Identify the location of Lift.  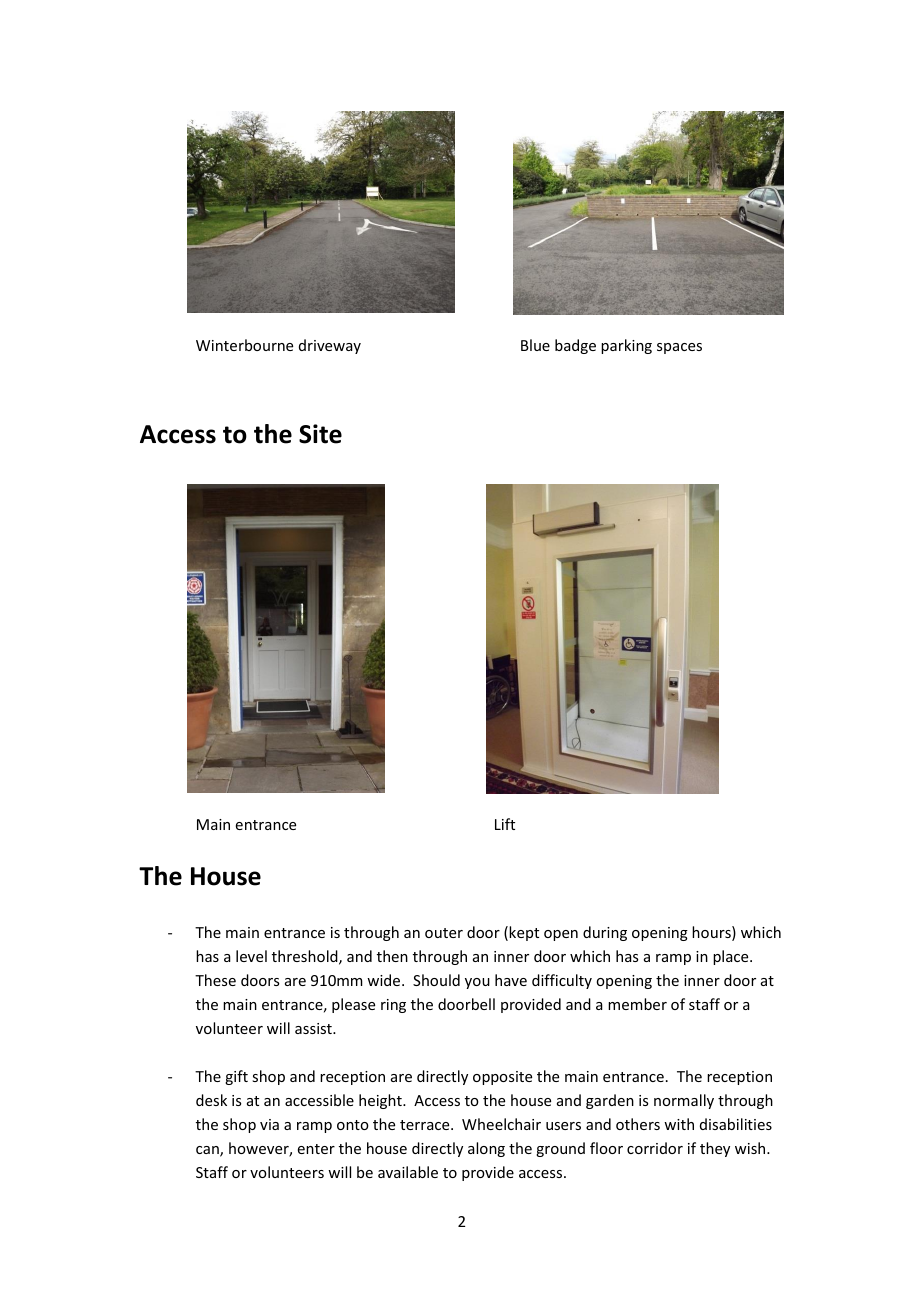
(505, 824).
